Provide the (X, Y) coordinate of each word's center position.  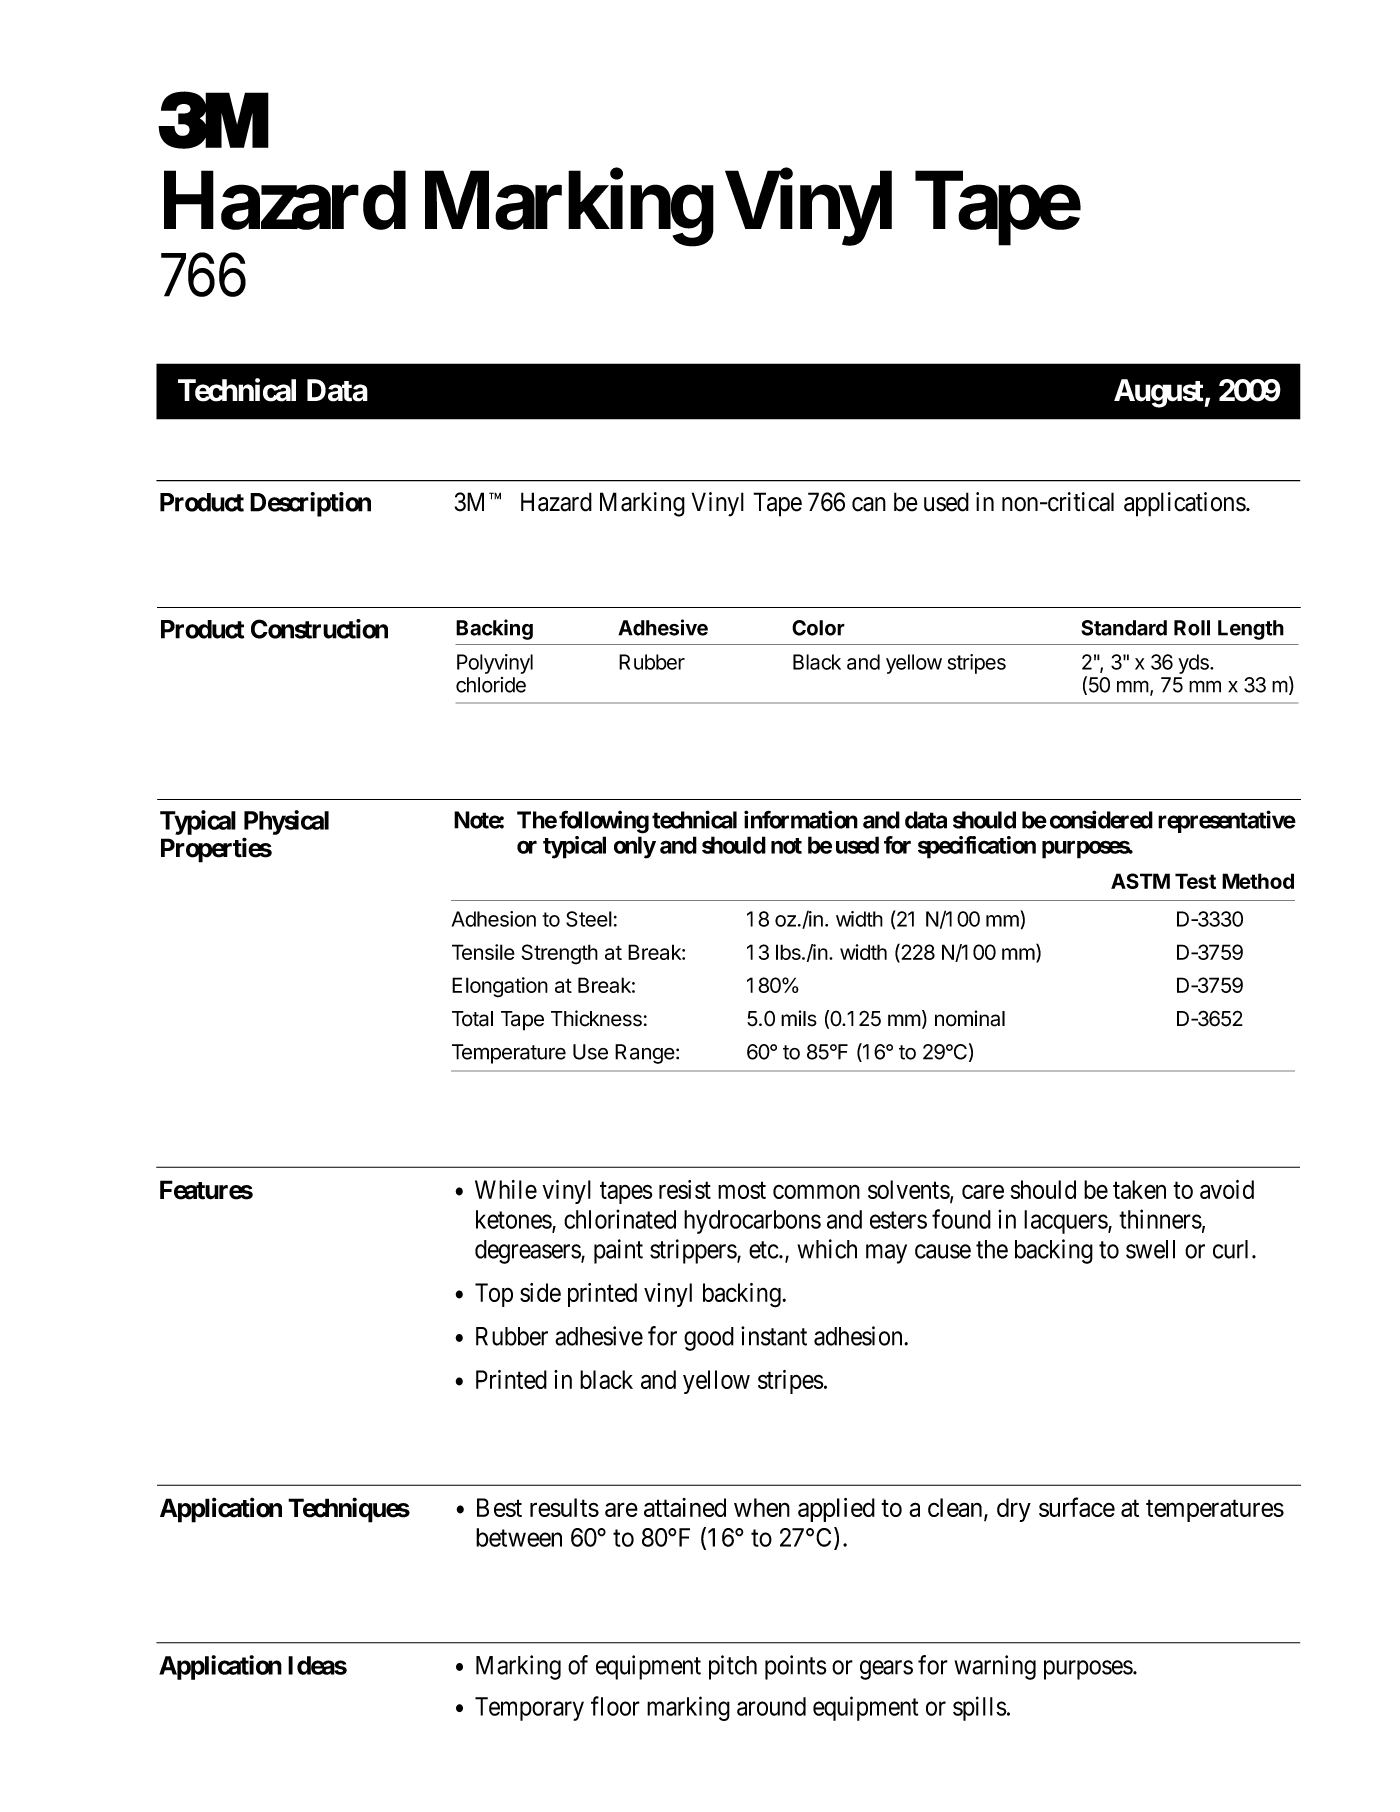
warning (995, 1667)
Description (310, 504)
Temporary (529, 1709)
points (796, 1667)
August (1159, 393)
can (869, 504)
